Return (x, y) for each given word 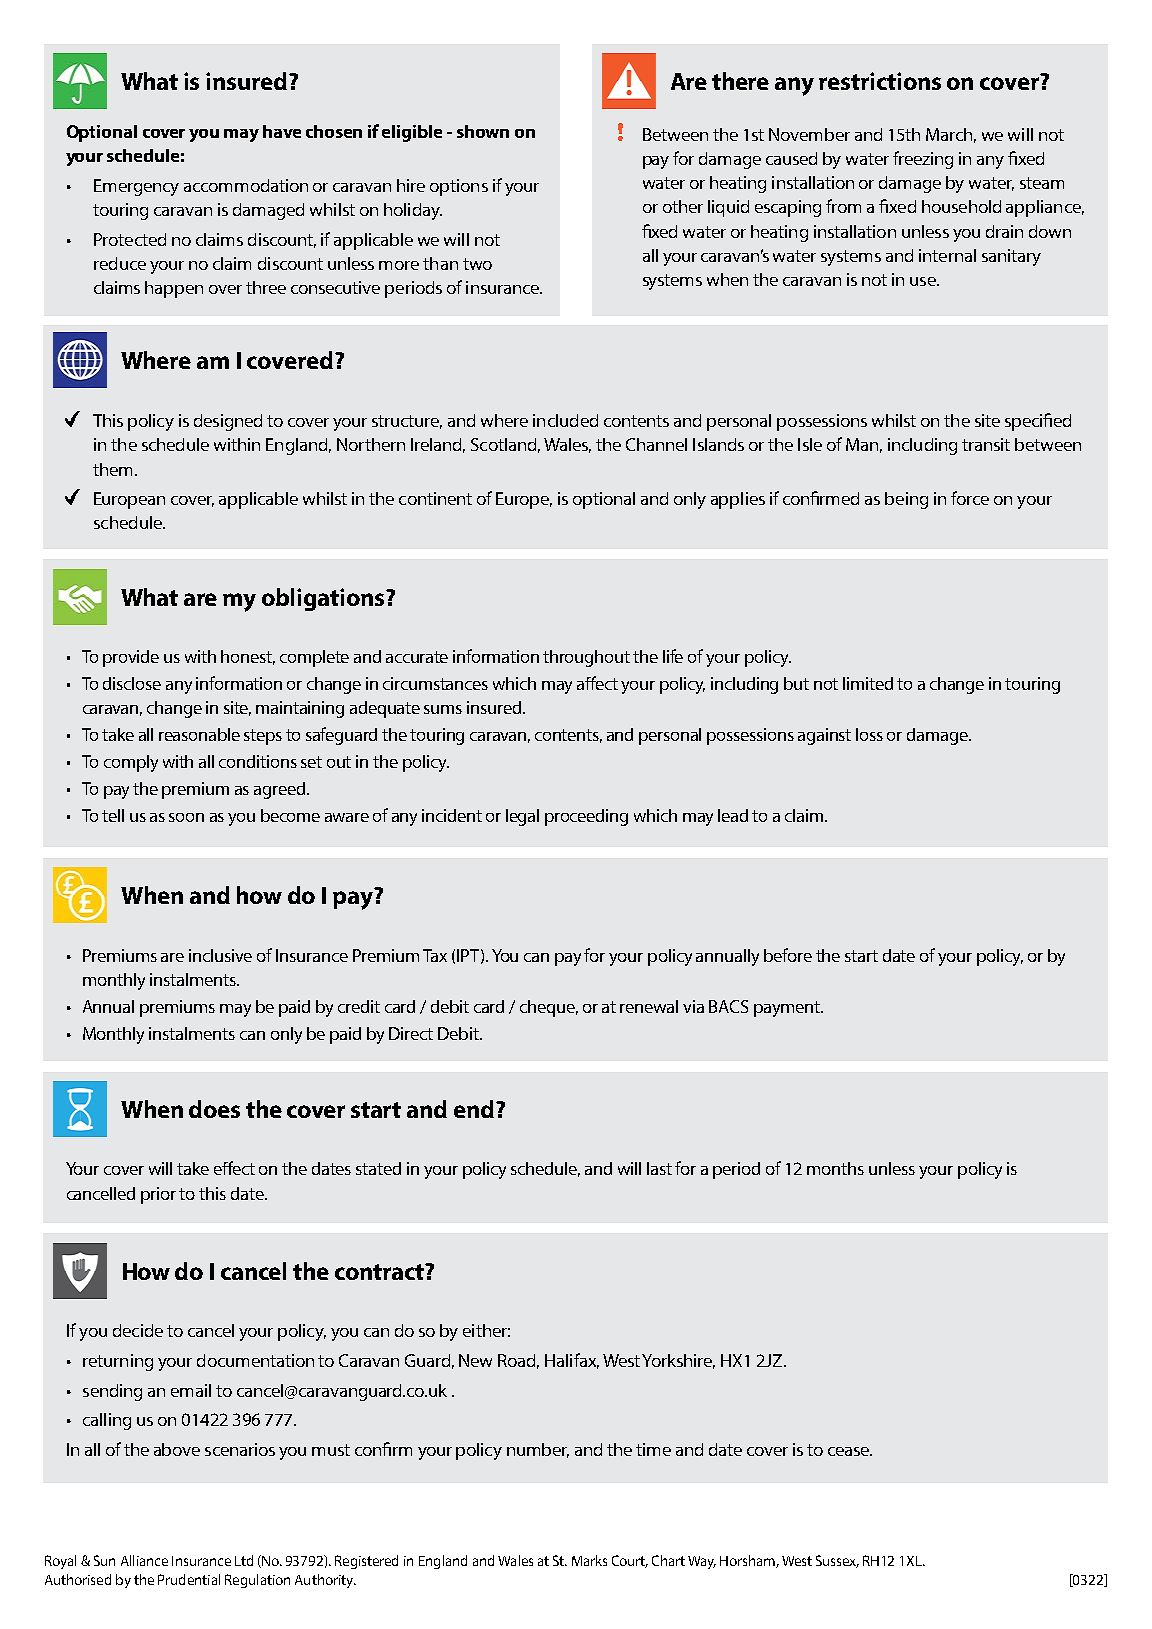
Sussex (837, 1561)
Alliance (144, 1560)
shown (483, 131)
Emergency (136, 187)
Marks (589, 1560)
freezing (923, 160)
